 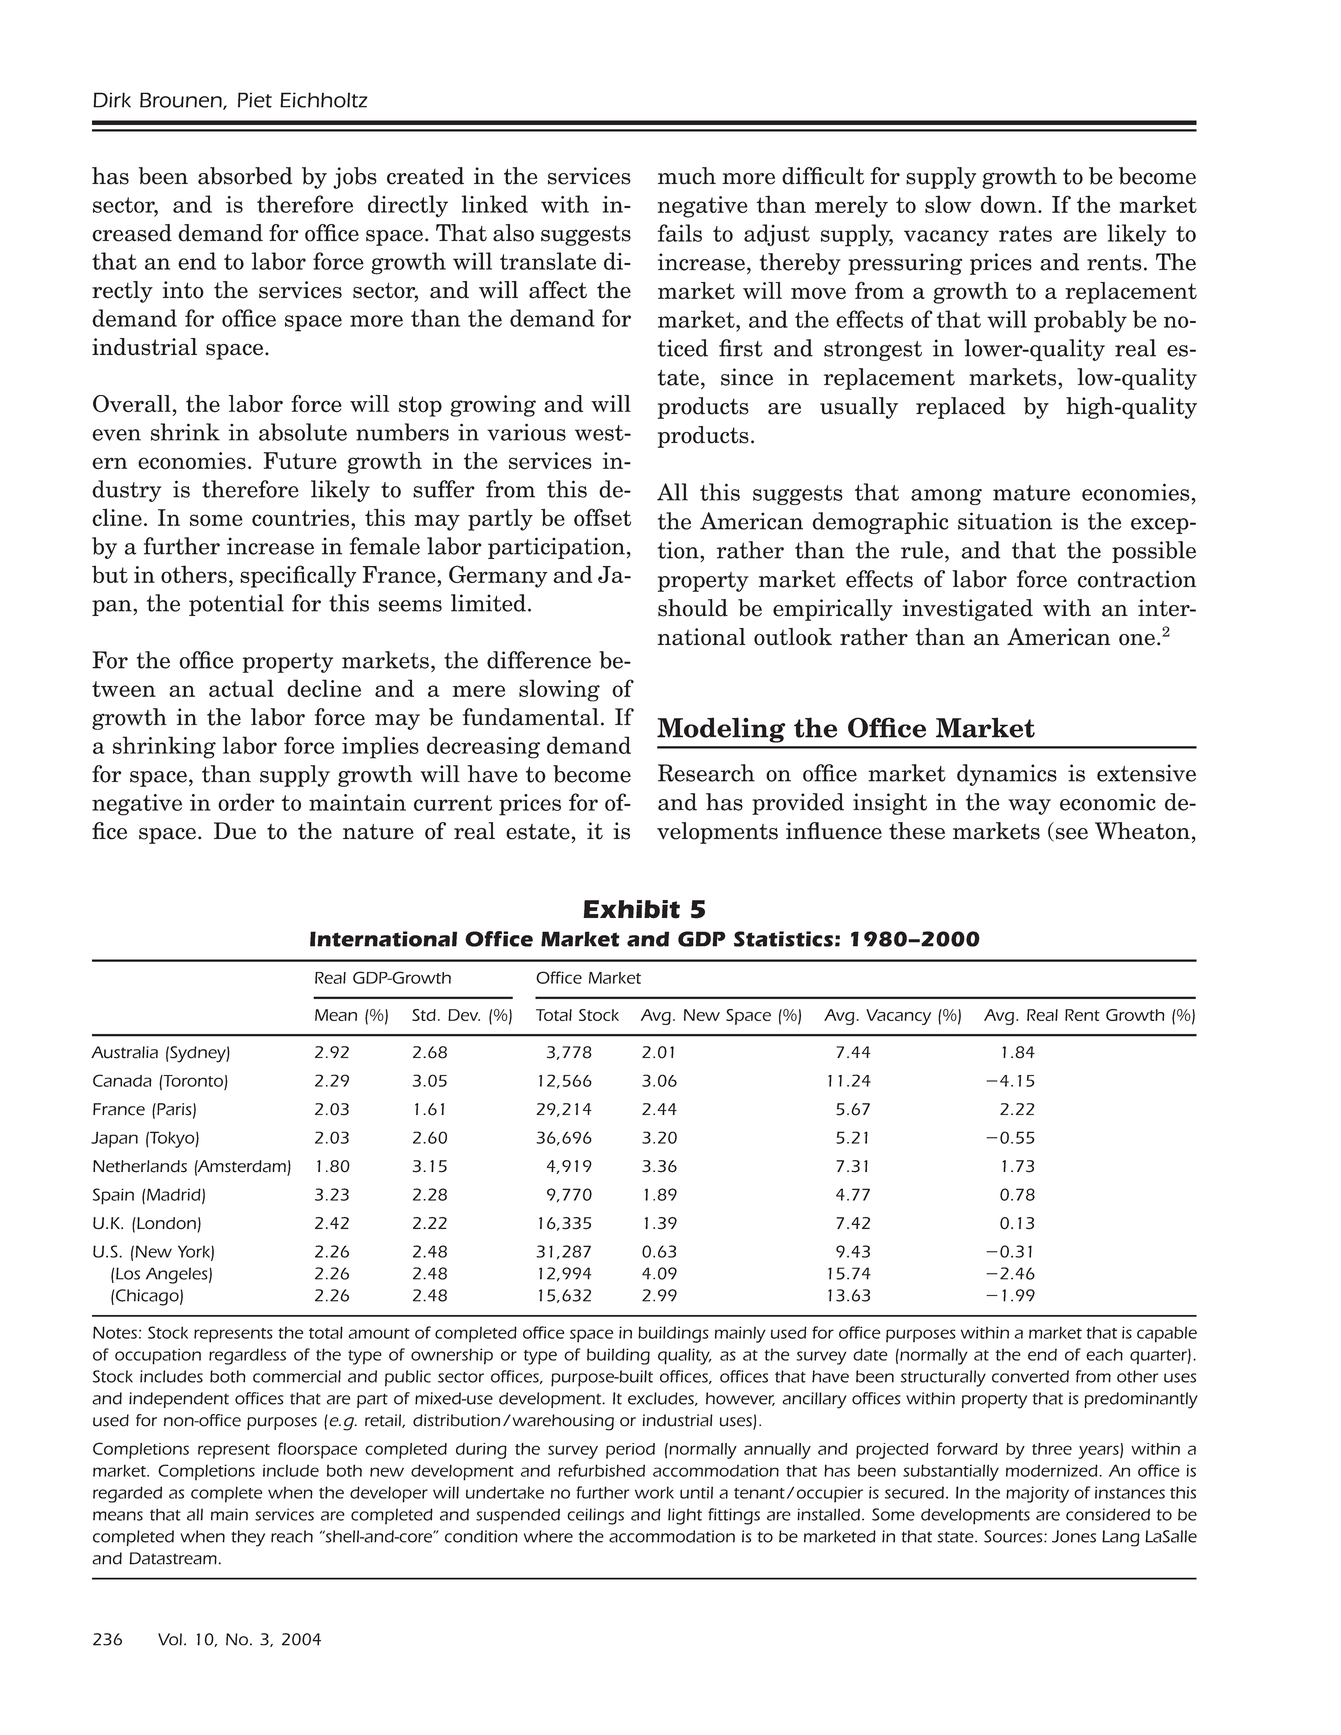 I want to click on Std, so click(x=424, y=1015).
